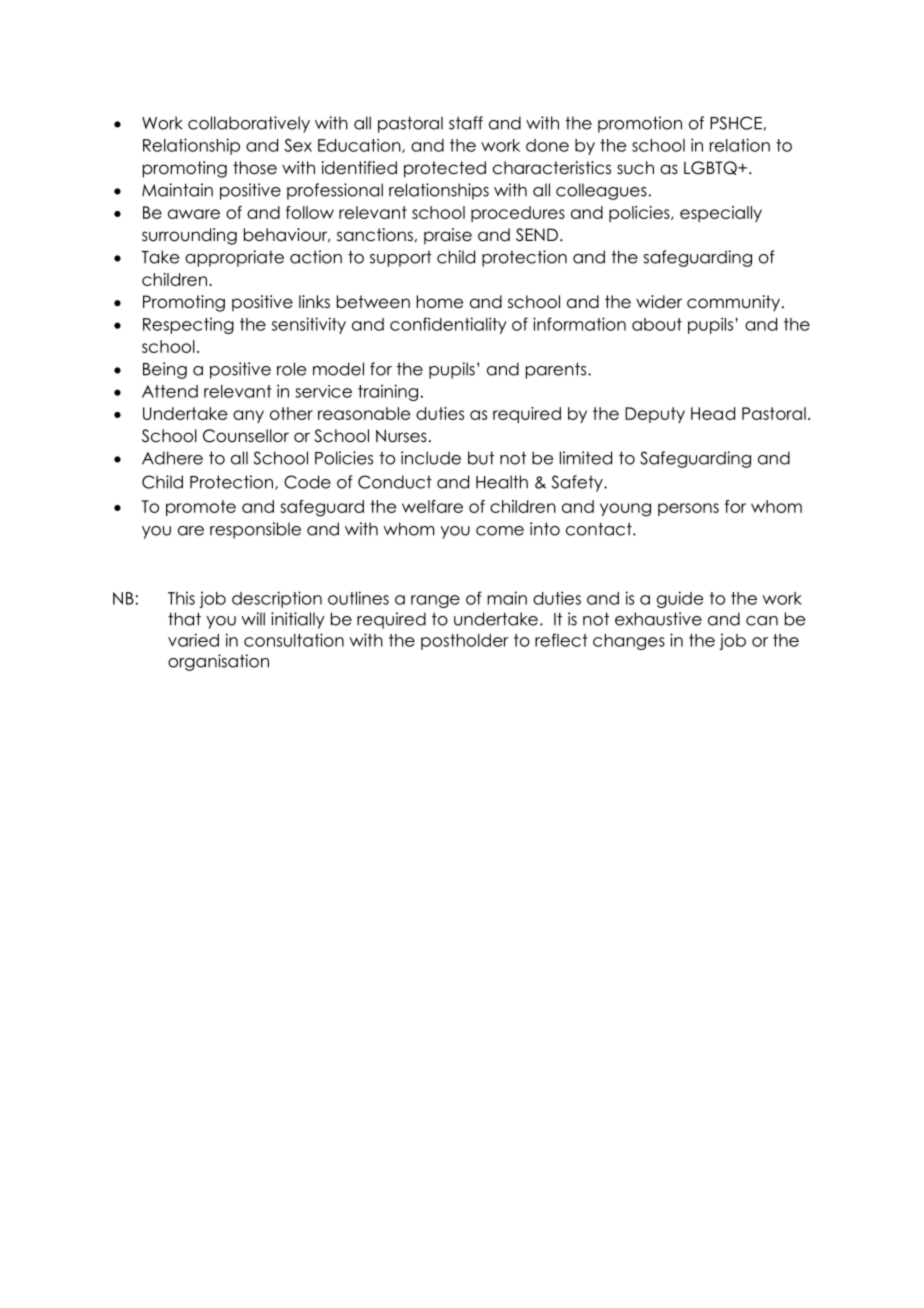 This screenshot has width=924, height=1308. What do you see at coordinates (561, 640) in the screenshot?
I see `reflect` at bounding box center [561, 640].
